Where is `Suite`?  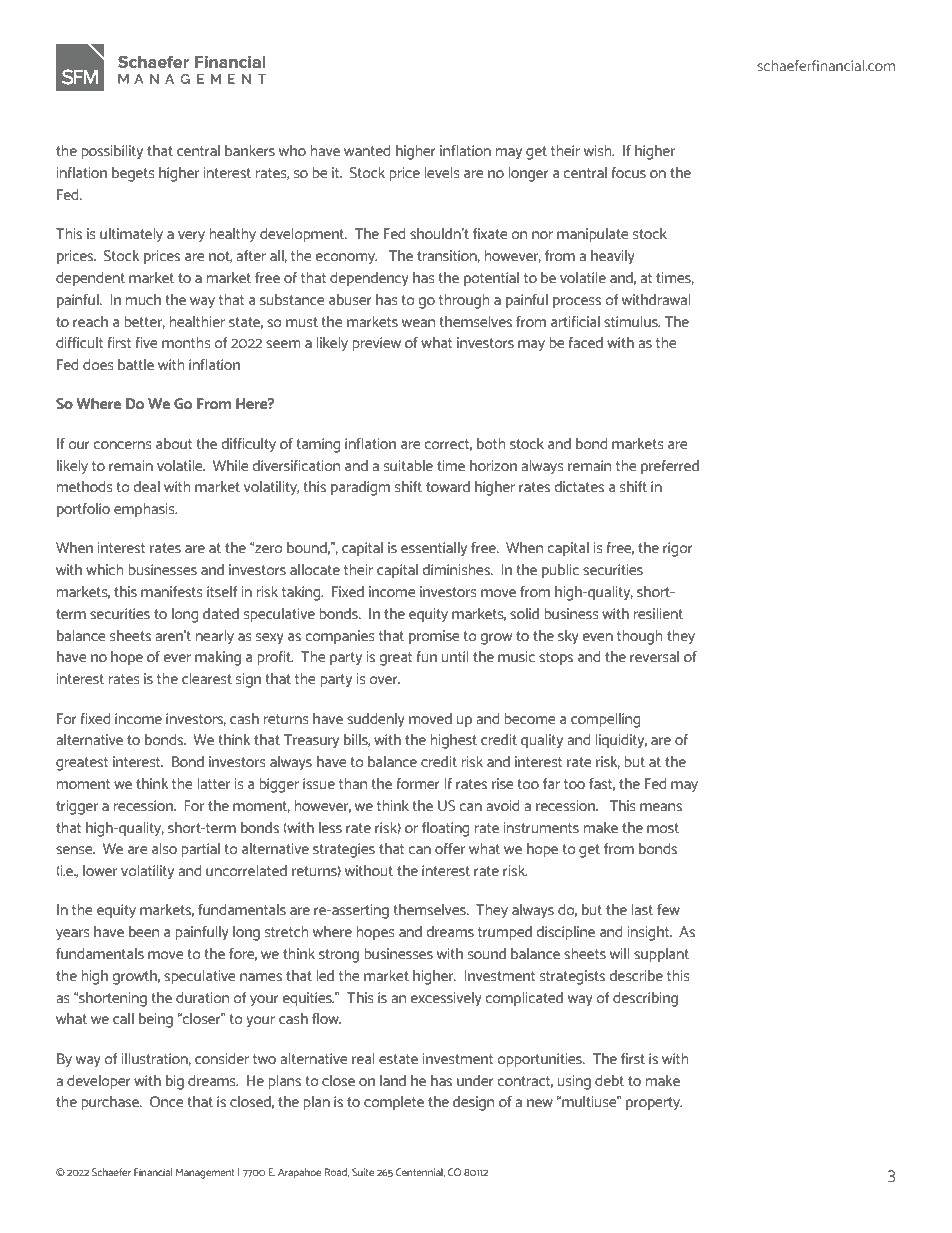
Suite is located at coordinates (363, 1172).
